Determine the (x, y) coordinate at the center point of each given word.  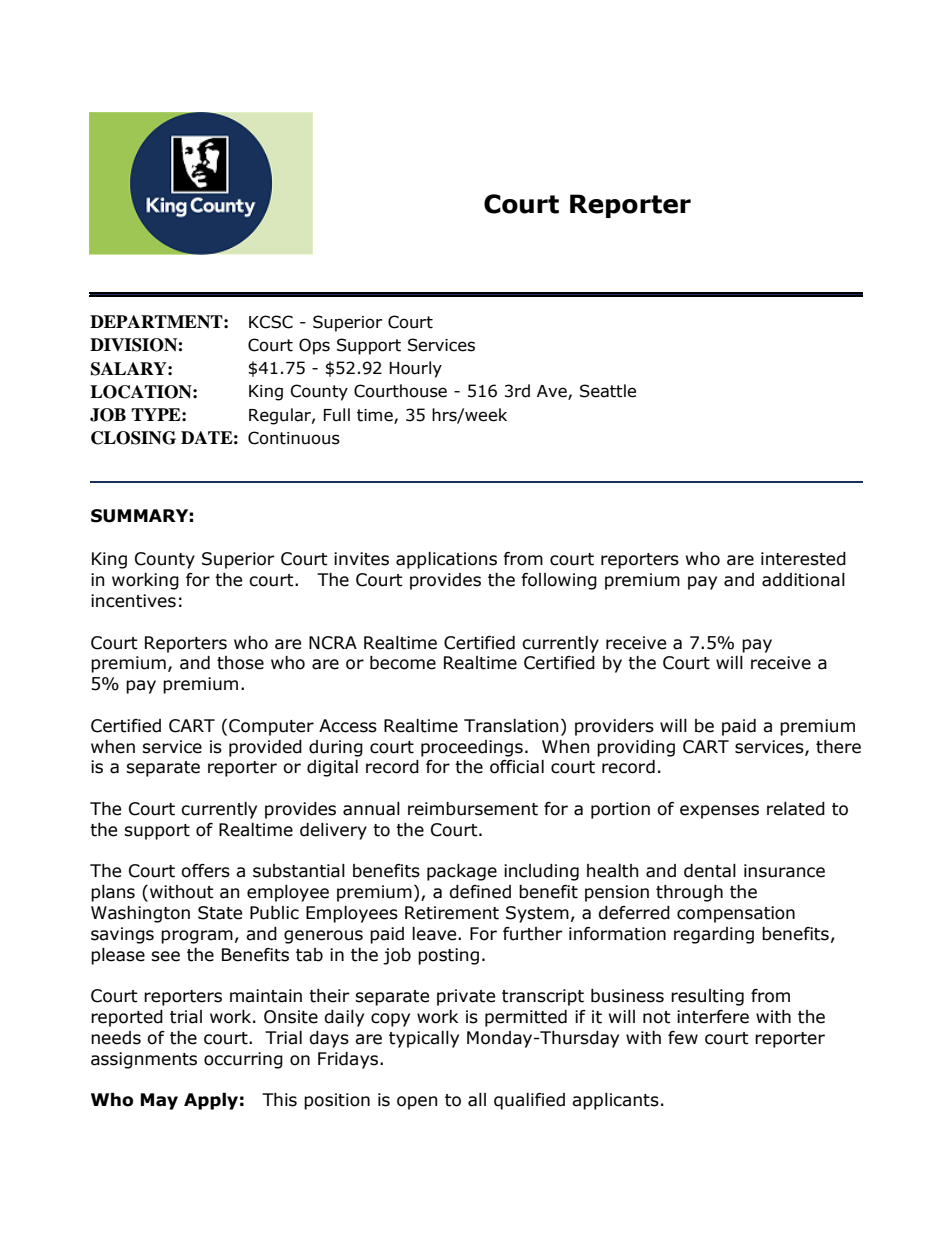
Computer (271, 727)
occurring (243, 1060)
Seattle (608, 391)
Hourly (416, 369)
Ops (314, 346)
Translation (511, 726)
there (838, 747)
